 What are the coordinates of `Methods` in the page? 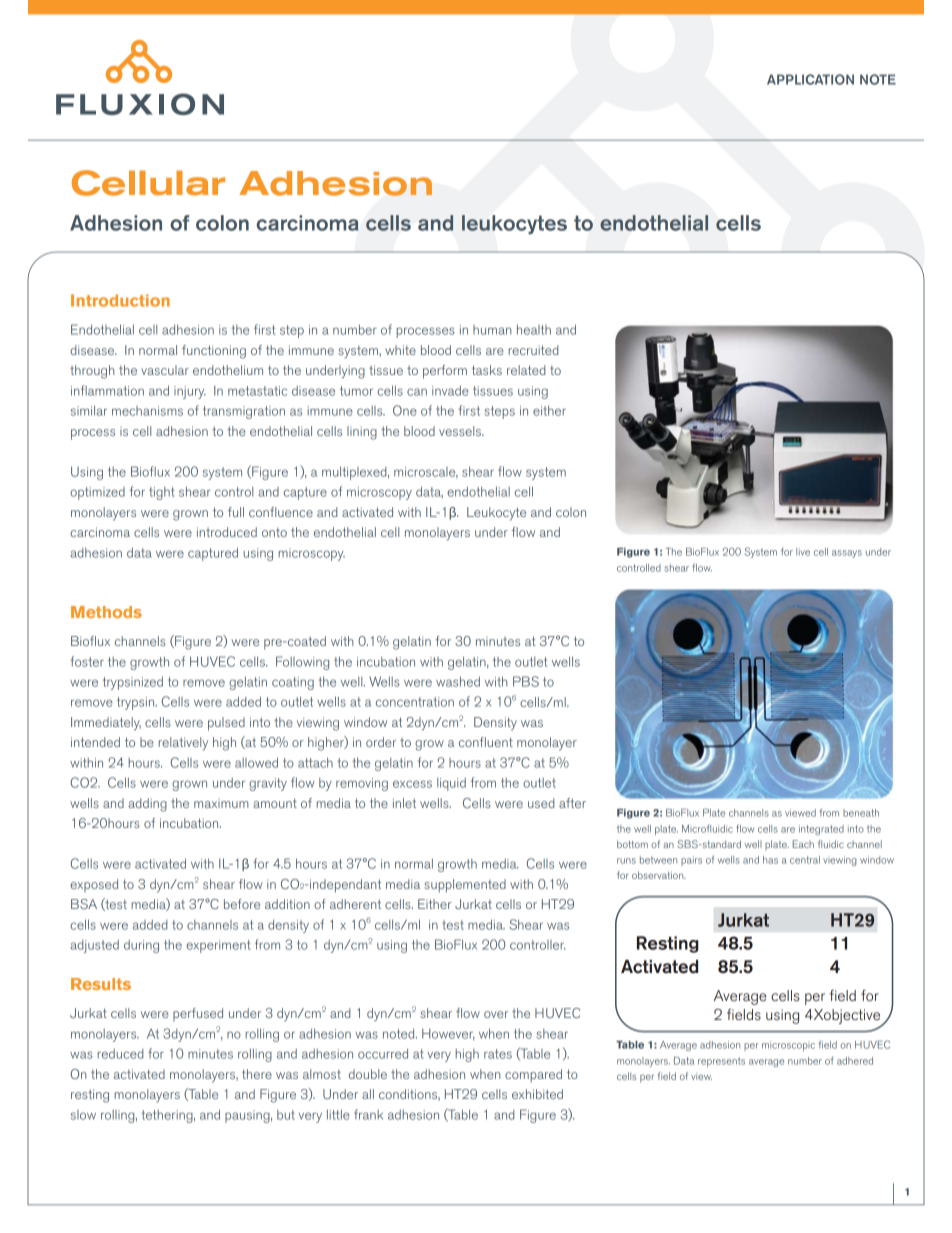 It's located at (106, 612).
